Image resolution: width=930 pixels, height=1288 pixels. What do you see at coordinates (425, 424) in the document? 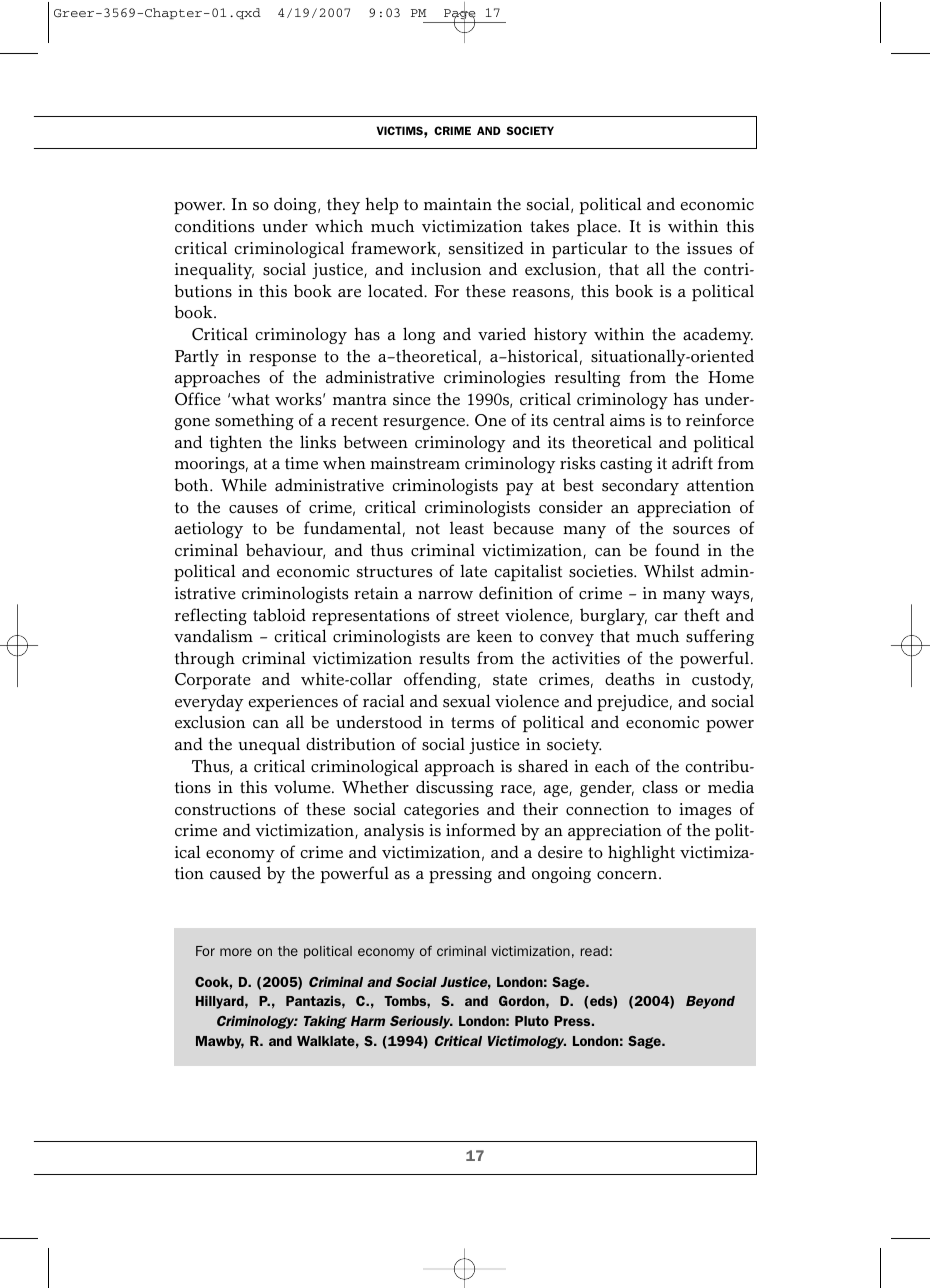
I see `resurgence` at bounding box center [425, 424].
